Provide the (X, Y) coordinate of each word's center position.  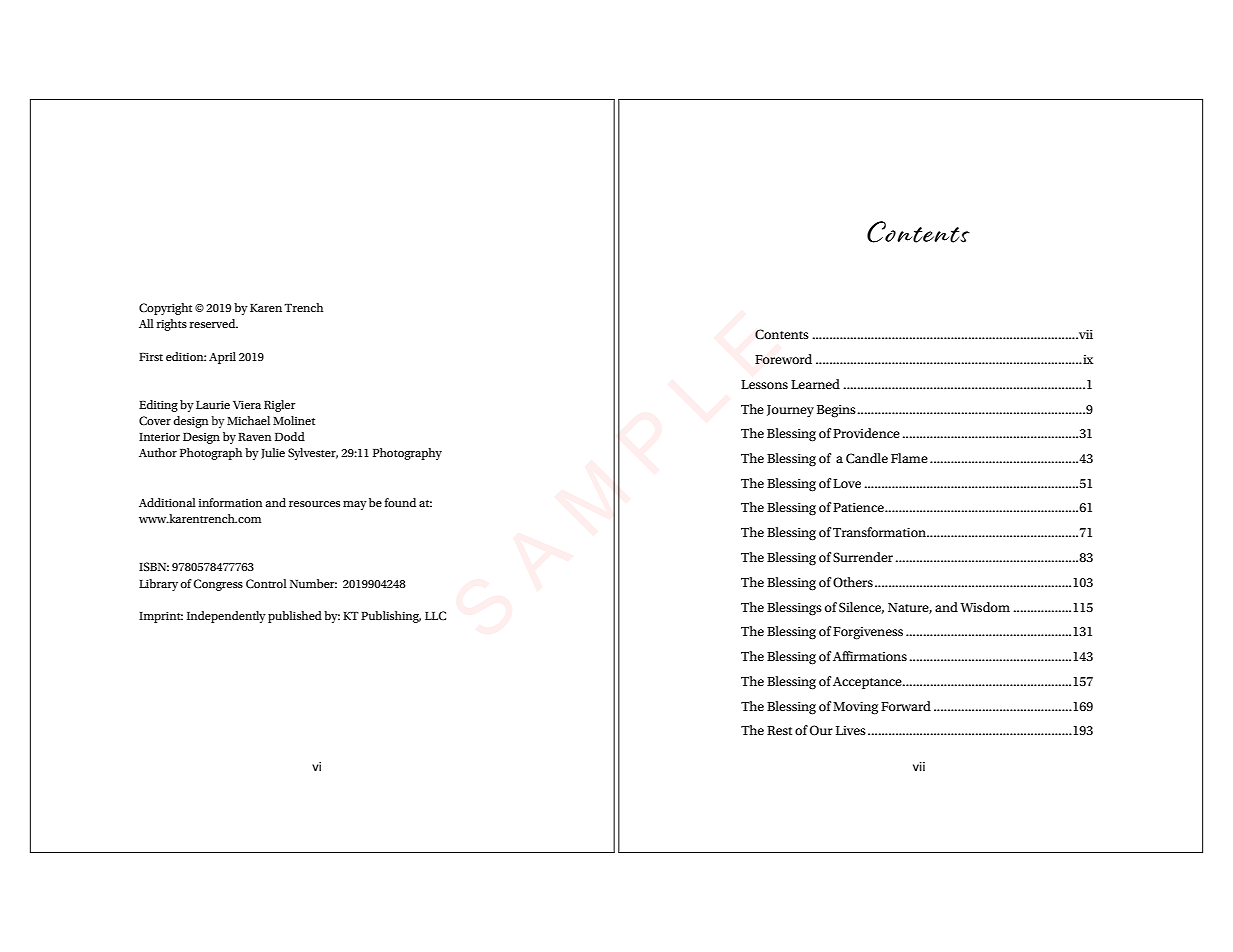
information (231, 502)
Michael (248, 420)
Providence (866, 433)
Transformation (880, 532)
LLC (435, 615)
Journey (790, 411)
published (295, 617)
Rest (779, 730)
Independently (226, 617)
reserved (214, 323)
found (400, 502)
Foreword (783, 359)
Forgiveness (868, 633)
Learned (815, 384)
